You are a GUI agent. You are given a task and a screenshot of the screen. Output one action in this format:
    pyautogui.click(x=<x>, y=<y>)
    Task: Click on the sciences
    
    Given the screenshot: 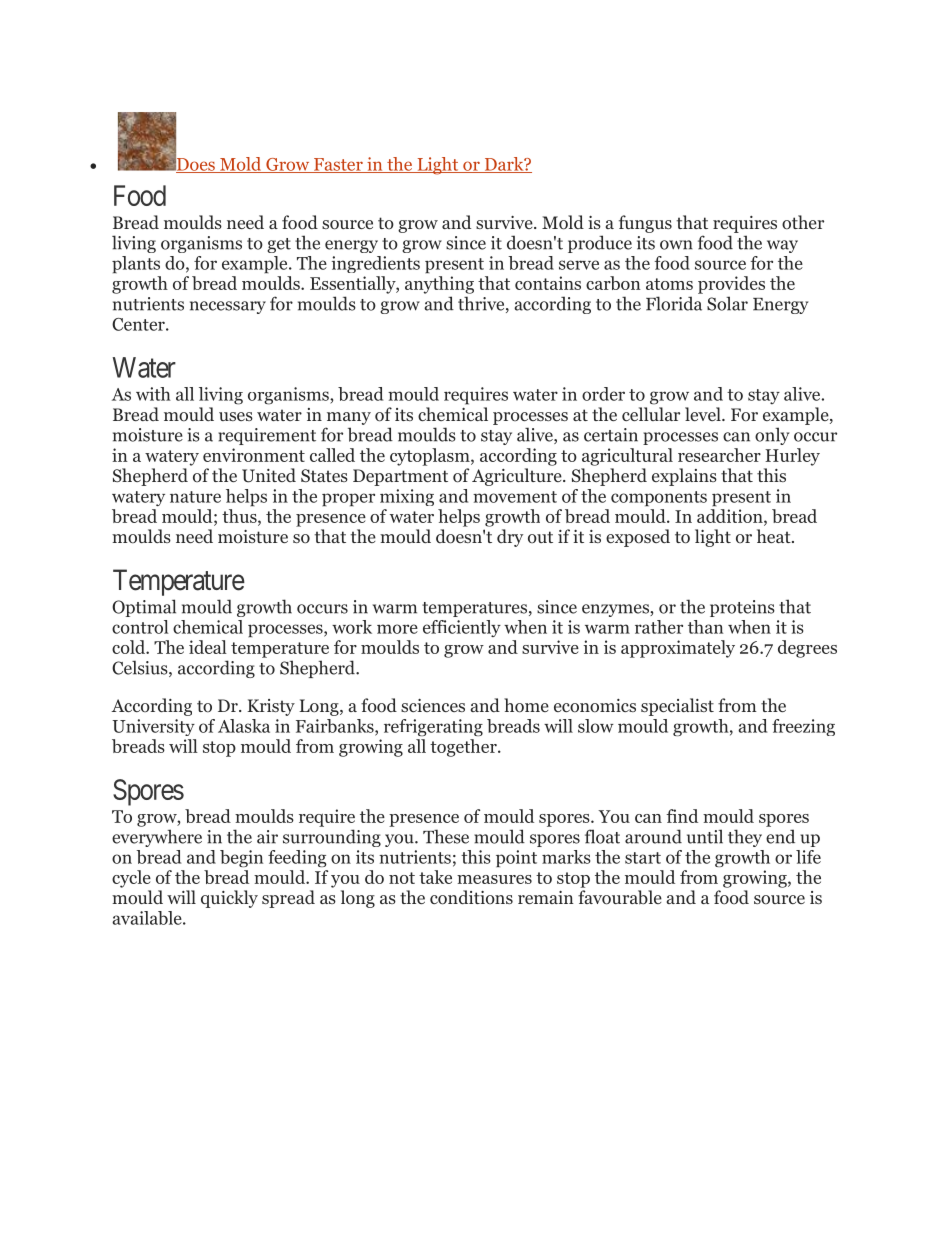 What is the action you would take?
    pyautogui.click(x=433, y=705)
